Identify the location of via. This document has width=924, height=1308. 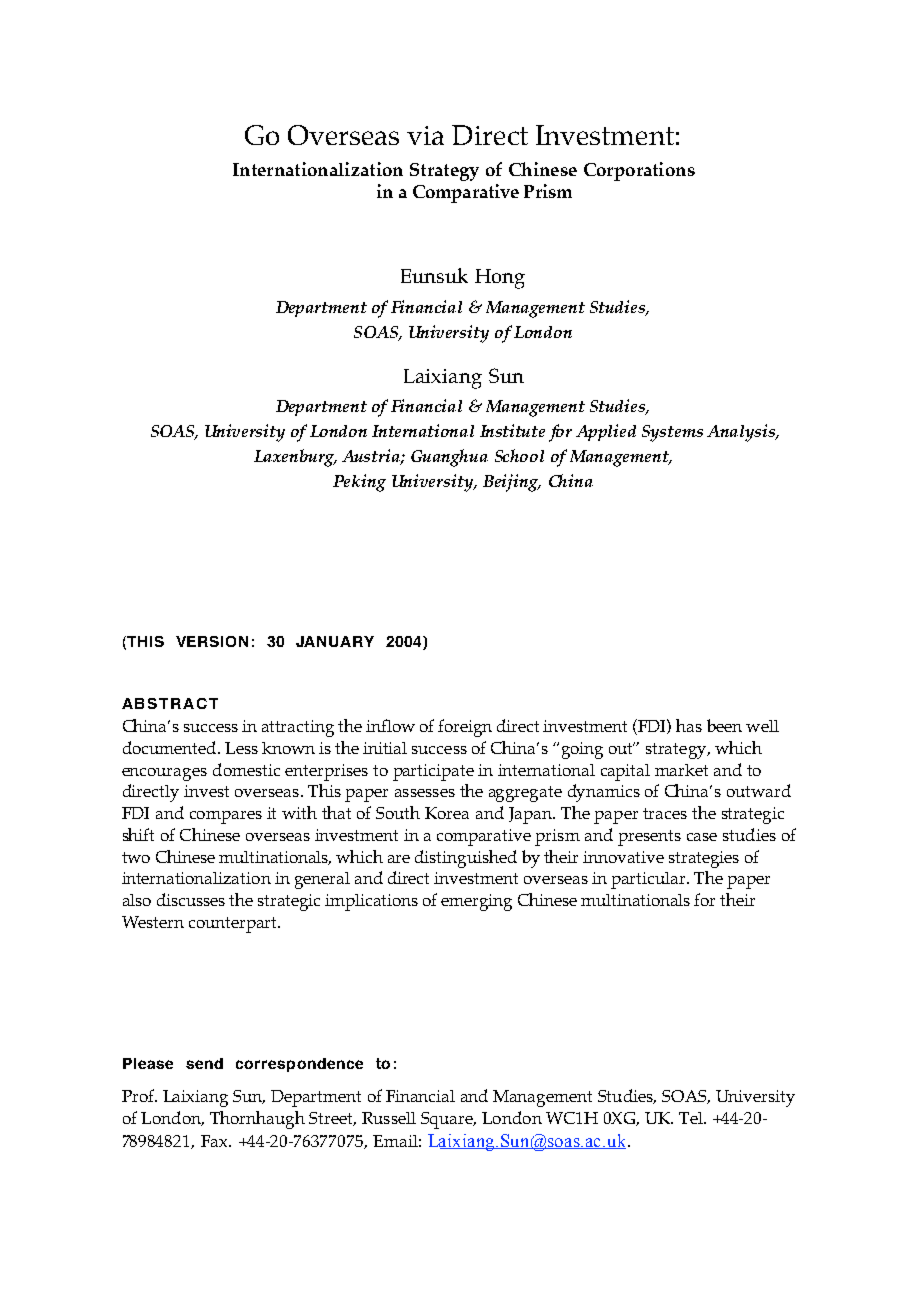
(425, 135).
